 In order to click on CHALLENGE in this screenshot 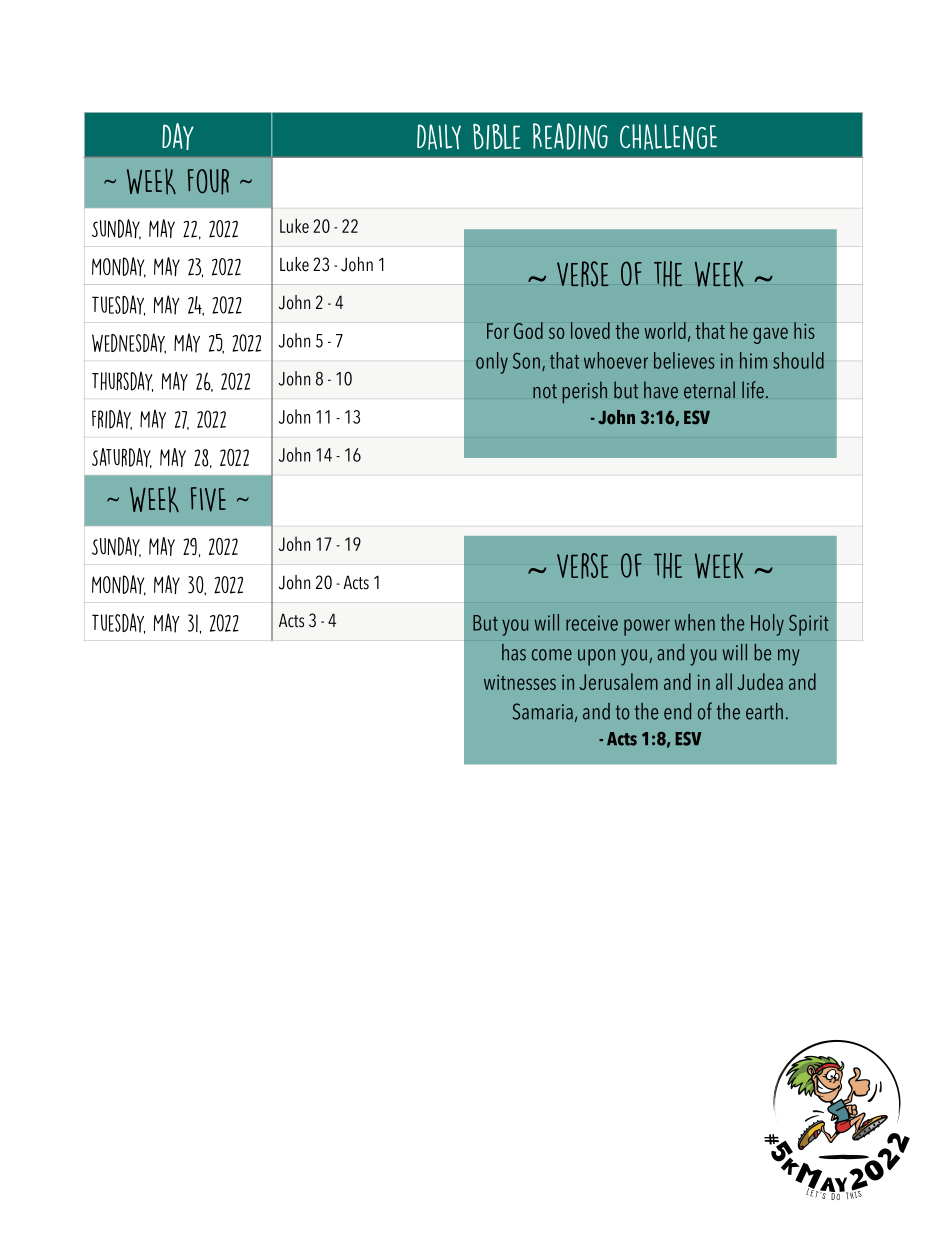, I will do `click(668, 137)`.
